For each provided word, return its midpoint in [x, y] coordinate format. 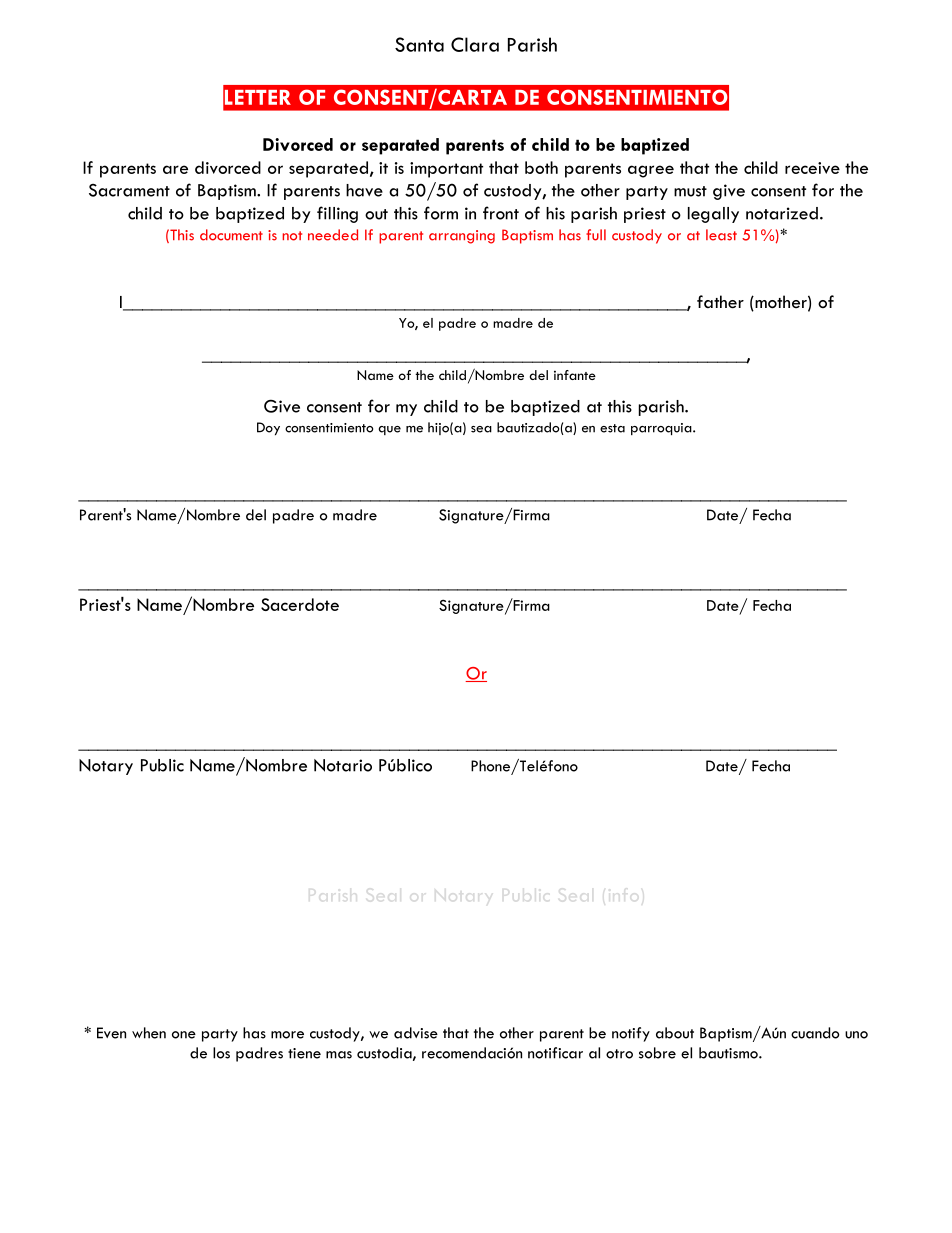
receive [812, 168]
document [231, 235]
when [149, 1033]
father [720, 302]
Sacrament [129, 190]
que [389, 430]
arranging [462, 237]
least [721, 235]
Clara [475, 44]
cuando [815, 1033]
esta [612, 428]
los [221, 1053]
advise [416, 1033]
